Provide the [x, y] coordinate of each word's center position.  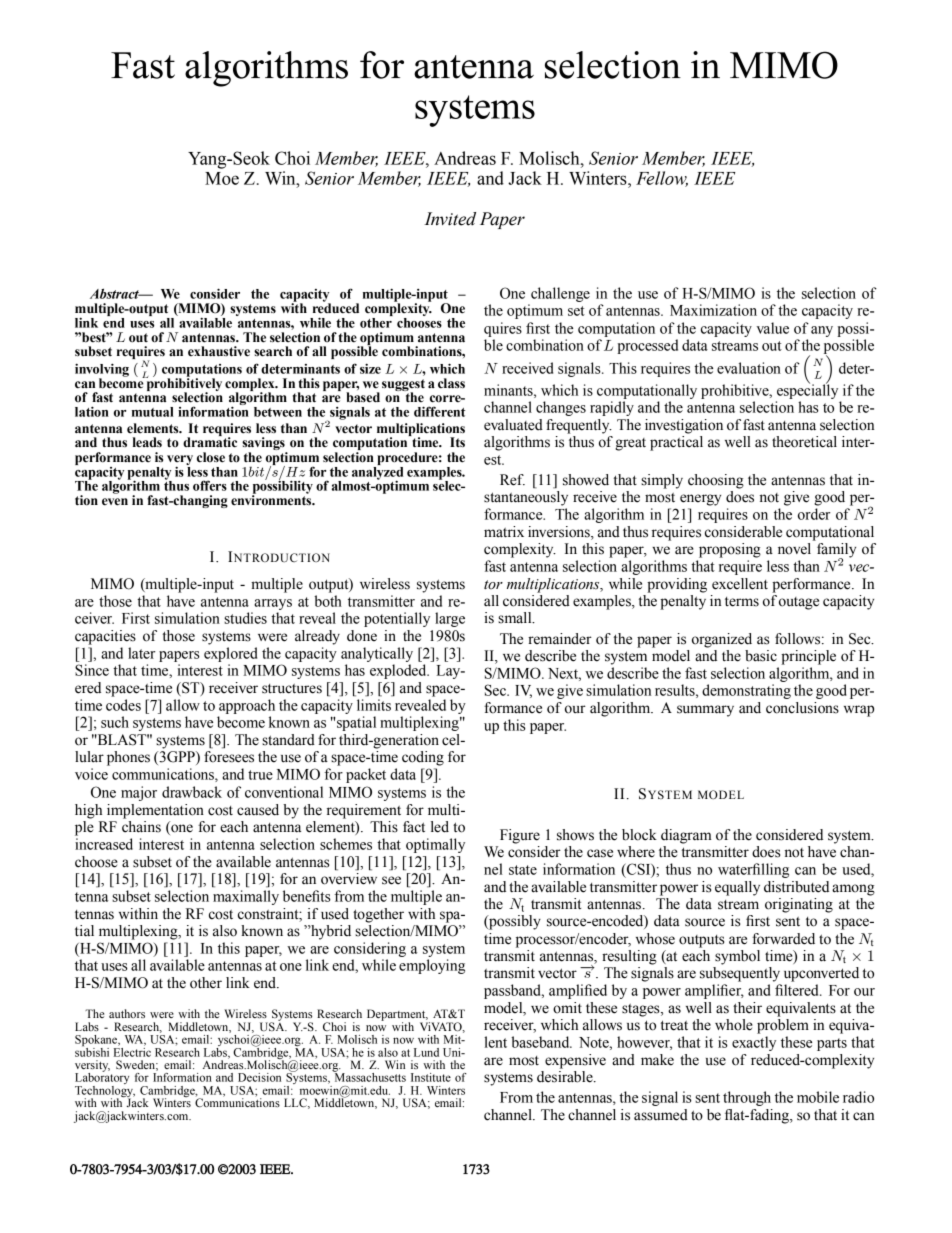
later [141, 653]
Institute [431, 1077]
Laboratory [102, 1079]
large [450, 619]
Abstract [115, 293]
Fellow [662, 179]
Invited [450, 219]
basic [761, 656]
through [747, 1098]
